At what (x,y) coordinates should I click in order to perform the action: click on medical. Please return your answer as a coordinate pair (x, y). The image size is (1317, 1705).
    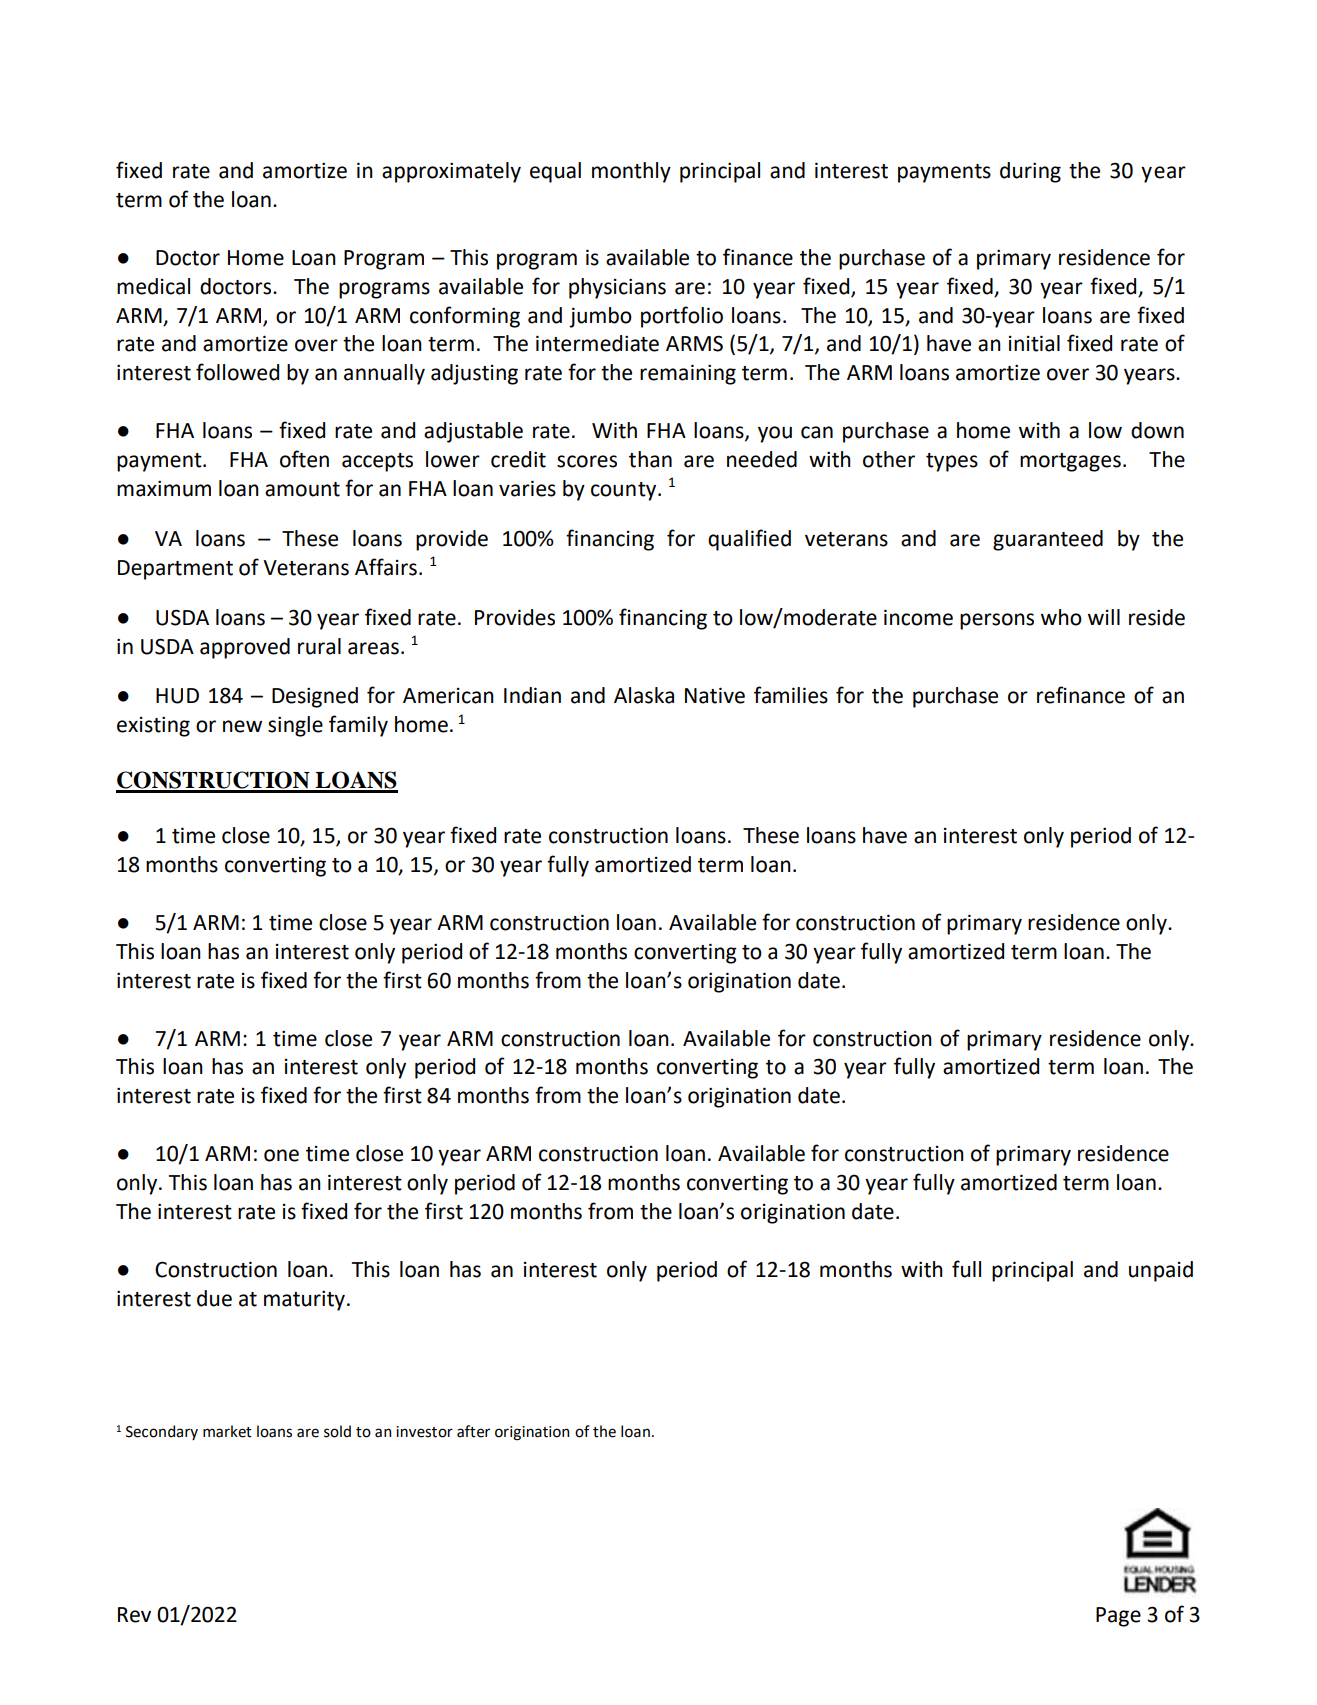
    Looking at the image, I should click on (153, 286).
